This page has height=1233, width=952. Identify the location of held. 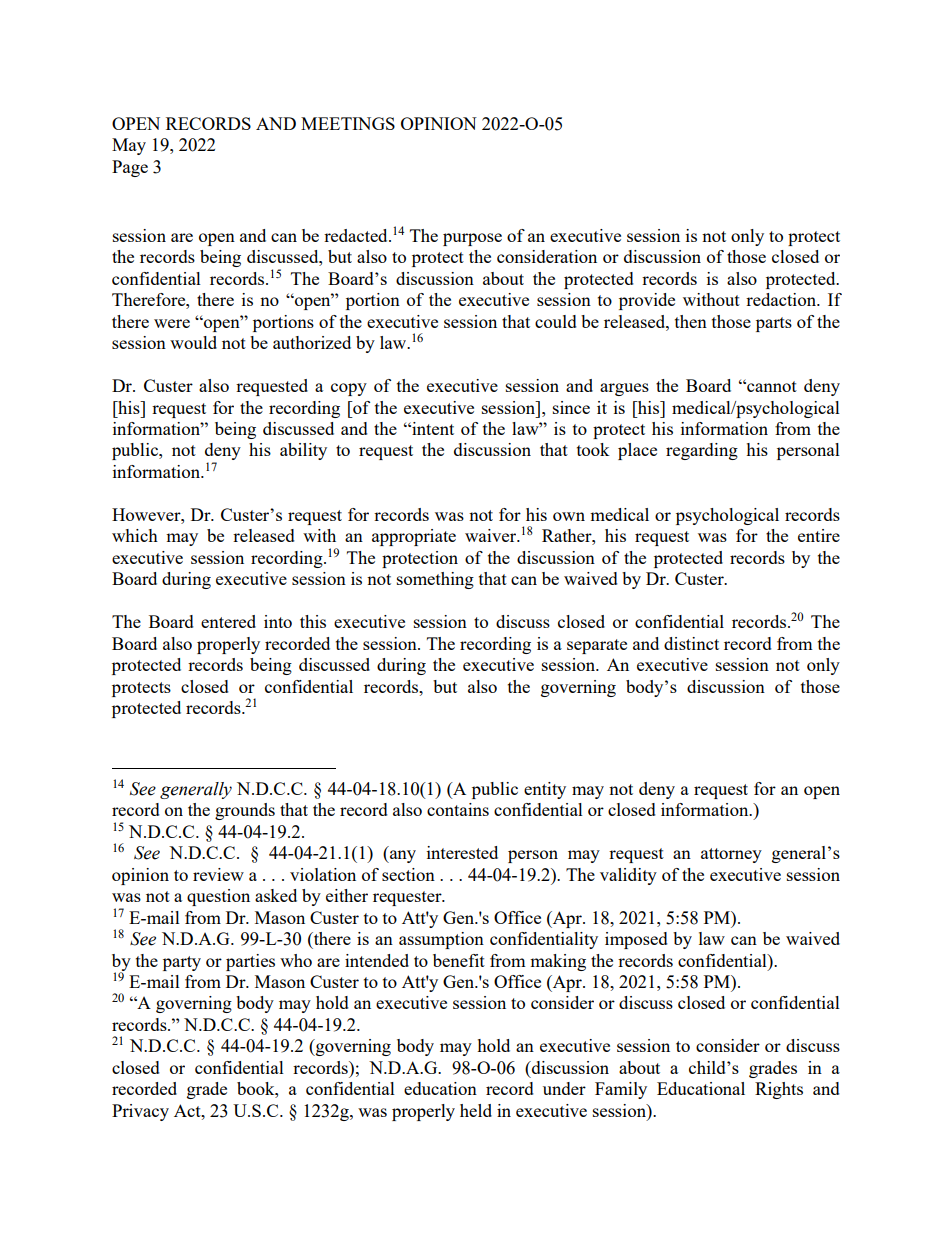
(476, 1110).
